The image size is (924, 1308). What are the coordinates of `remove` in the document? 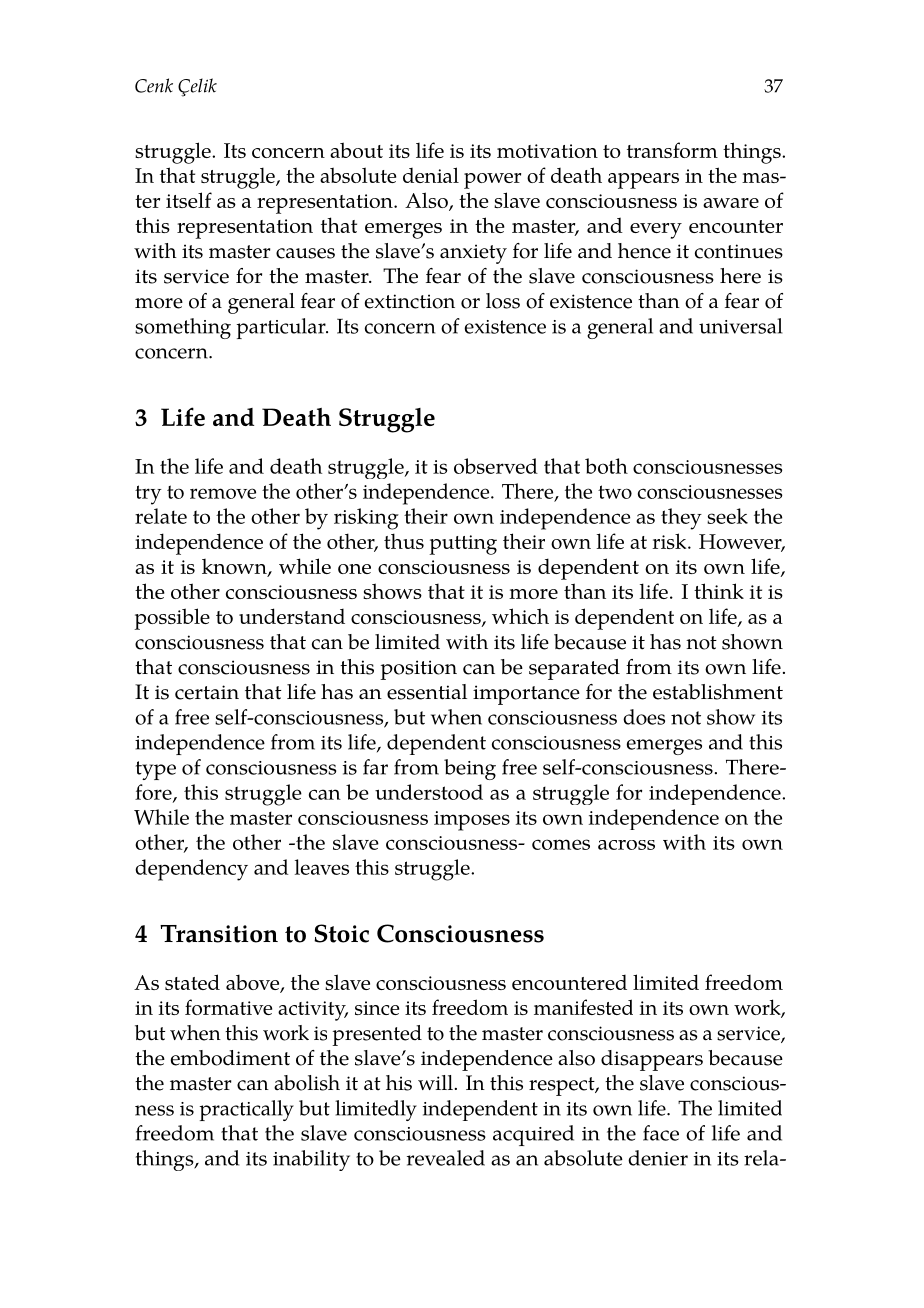 It's located at (223, 493).
